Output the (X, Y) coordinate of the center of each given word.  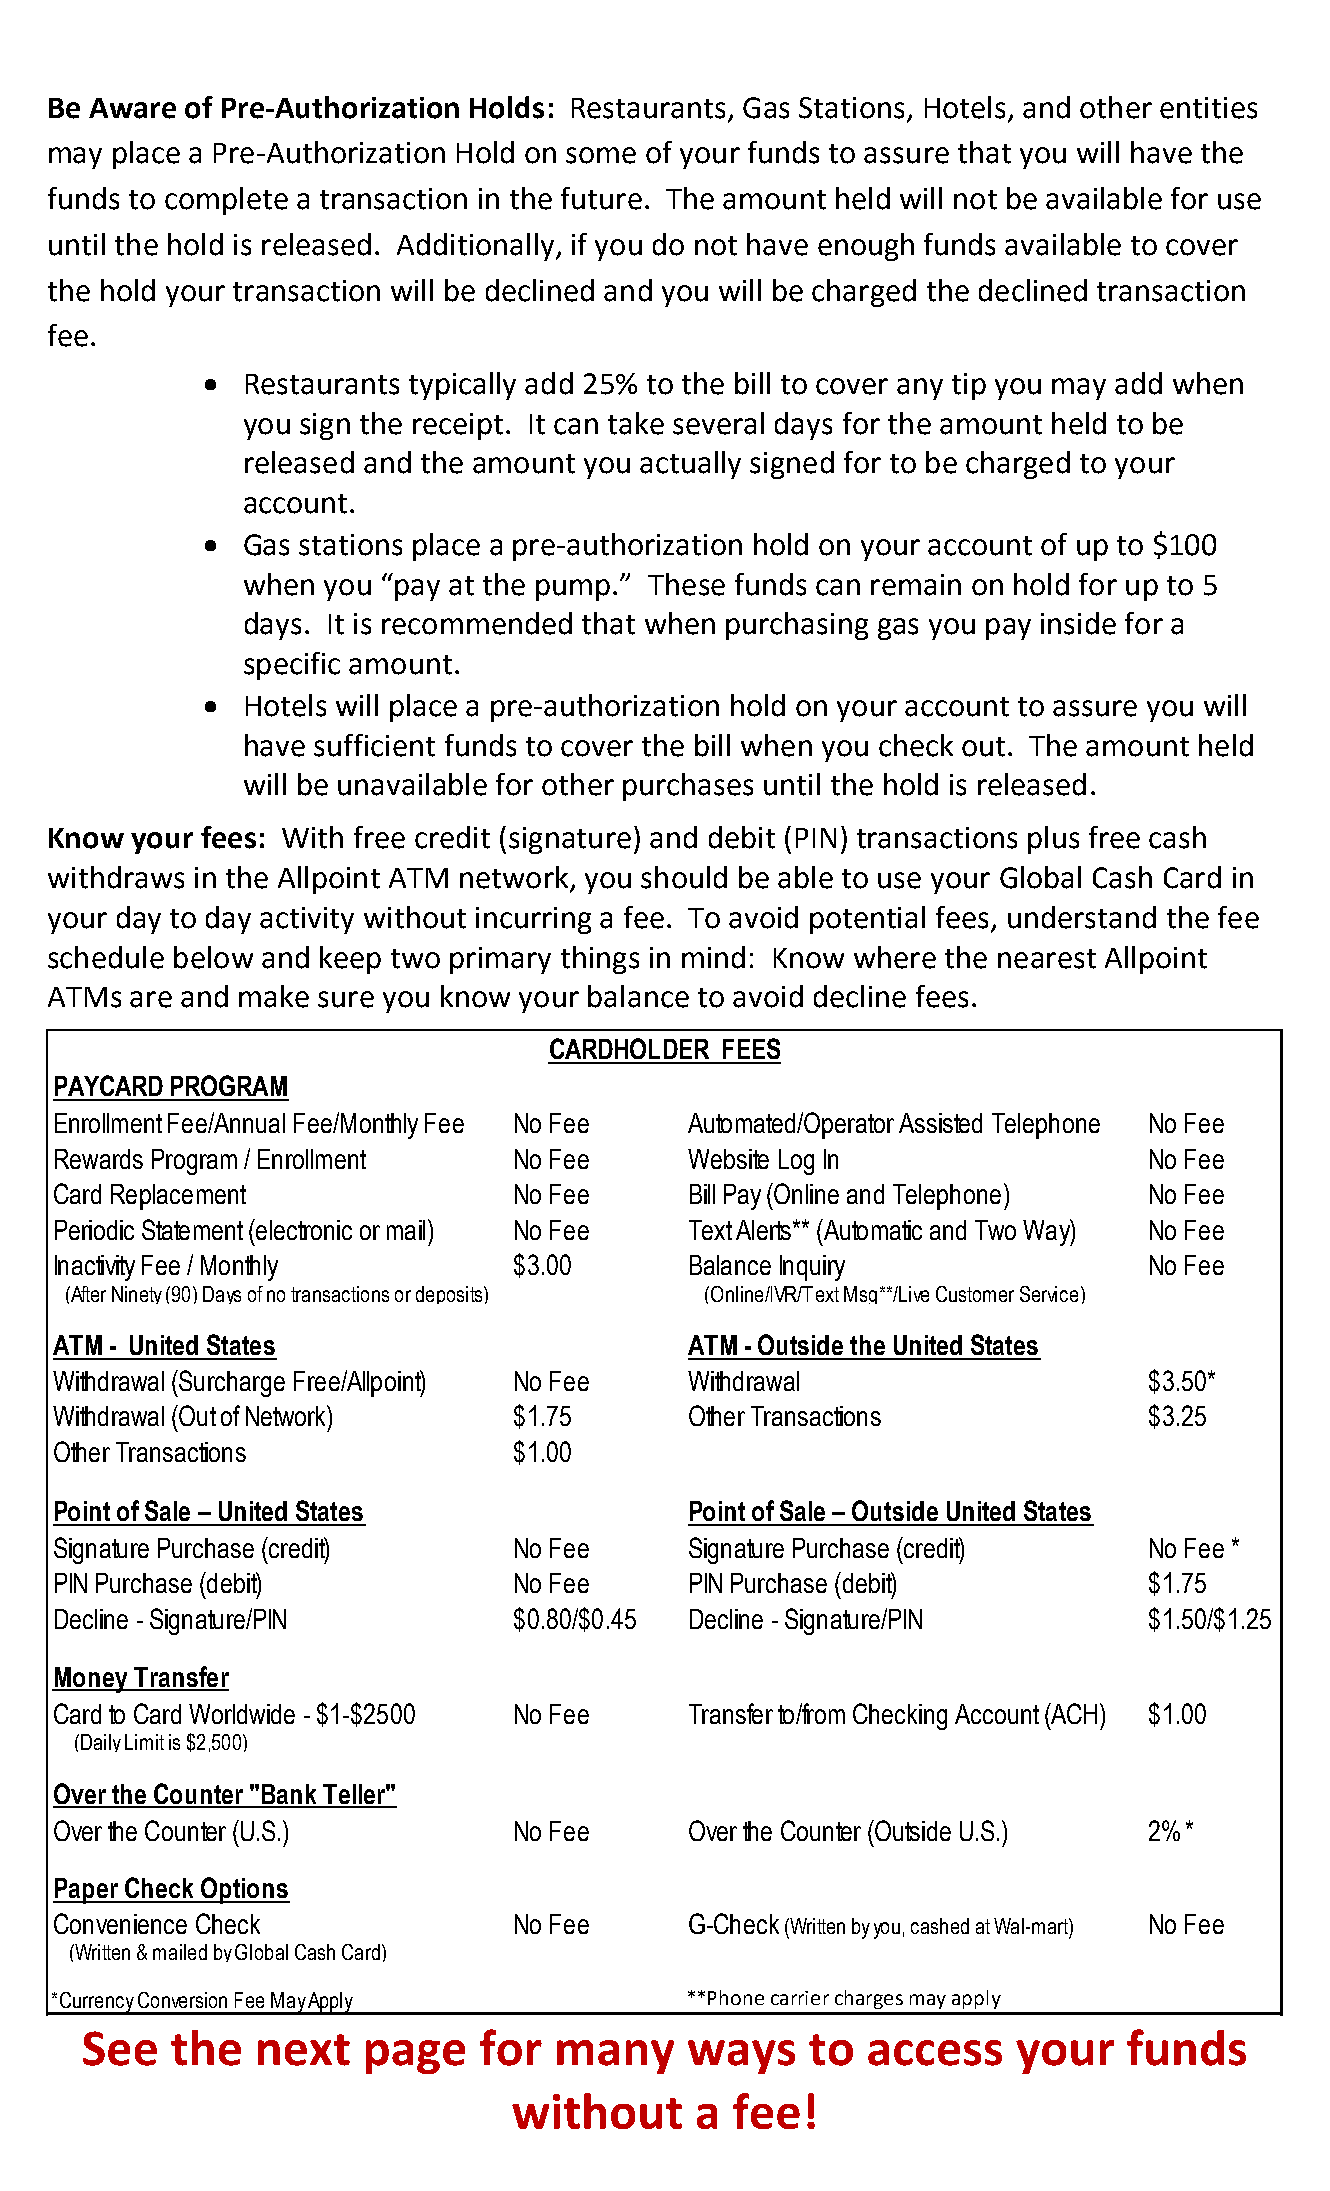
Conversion (182, 2000)
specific (292, 666)
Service (1049, 1294)
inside (1078, 623)
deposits (450, 1295)
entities (1208, 108)
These (686, 584)
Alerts (765, 1230)
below (213, 957)
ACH (1073, 1713)
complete (226, 201)
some (601, 155)
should (684, 877)
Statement (192, 1229)
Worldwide (242, 1714)
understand (1082, 917)
